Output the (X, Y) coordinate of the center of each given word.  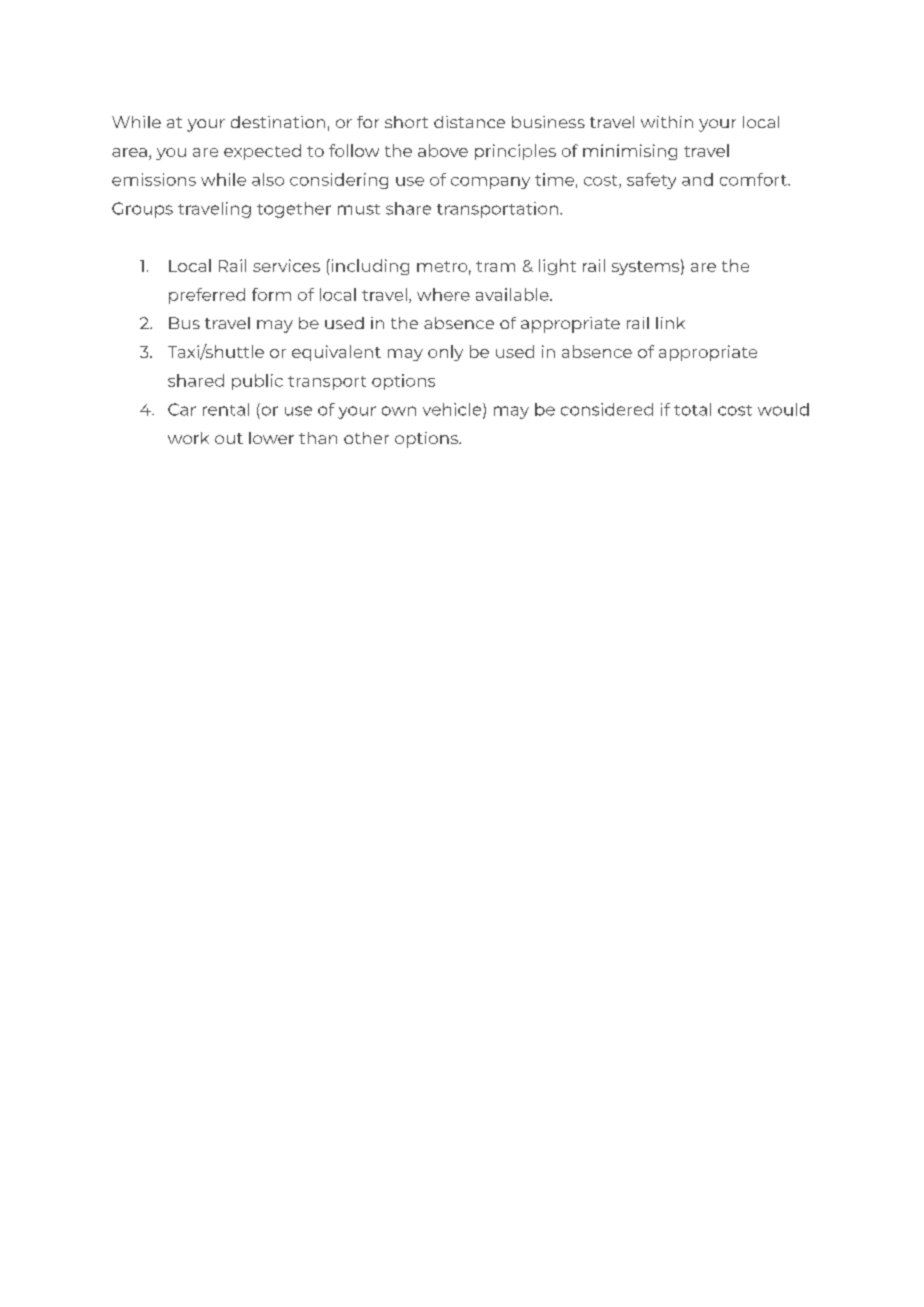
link (670, 323)
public (257, 382)
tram (495, 266)
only (445, 353)
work (188, 438)
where (443, 294)
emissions (154, 179)
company (490, 183)
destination (278, 122)
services (286, 265)
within (667, 122)
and (697, 179)
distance (469, 122)
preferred (207, 296)
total (692, 409)
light (557, 267)
